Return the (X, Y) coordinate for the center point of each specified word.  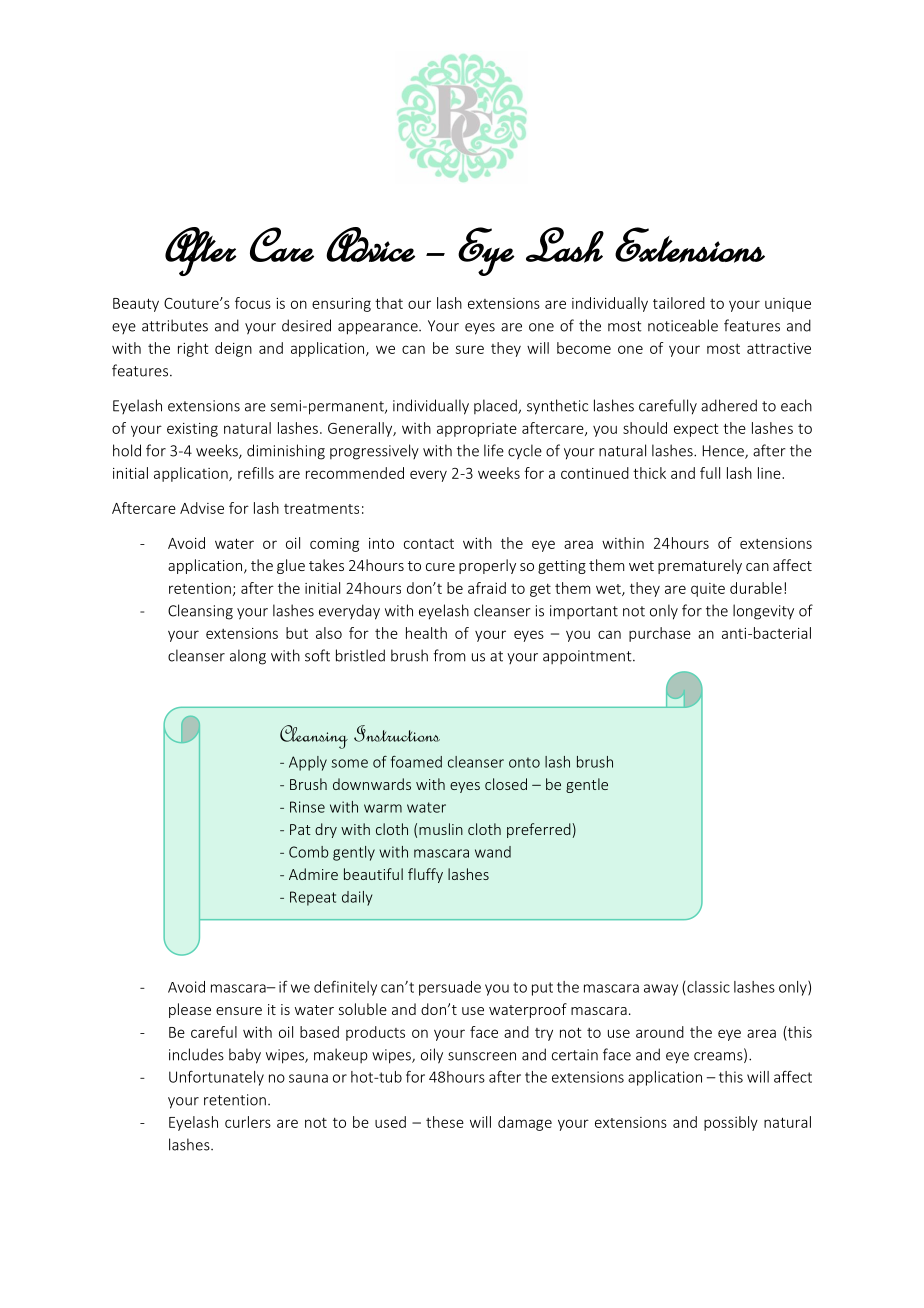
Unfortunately (216, 1078)
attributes (175, 325)
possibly (731, 1123)
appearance (379, 329)
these (445, 1122)
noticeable (683, 325)
